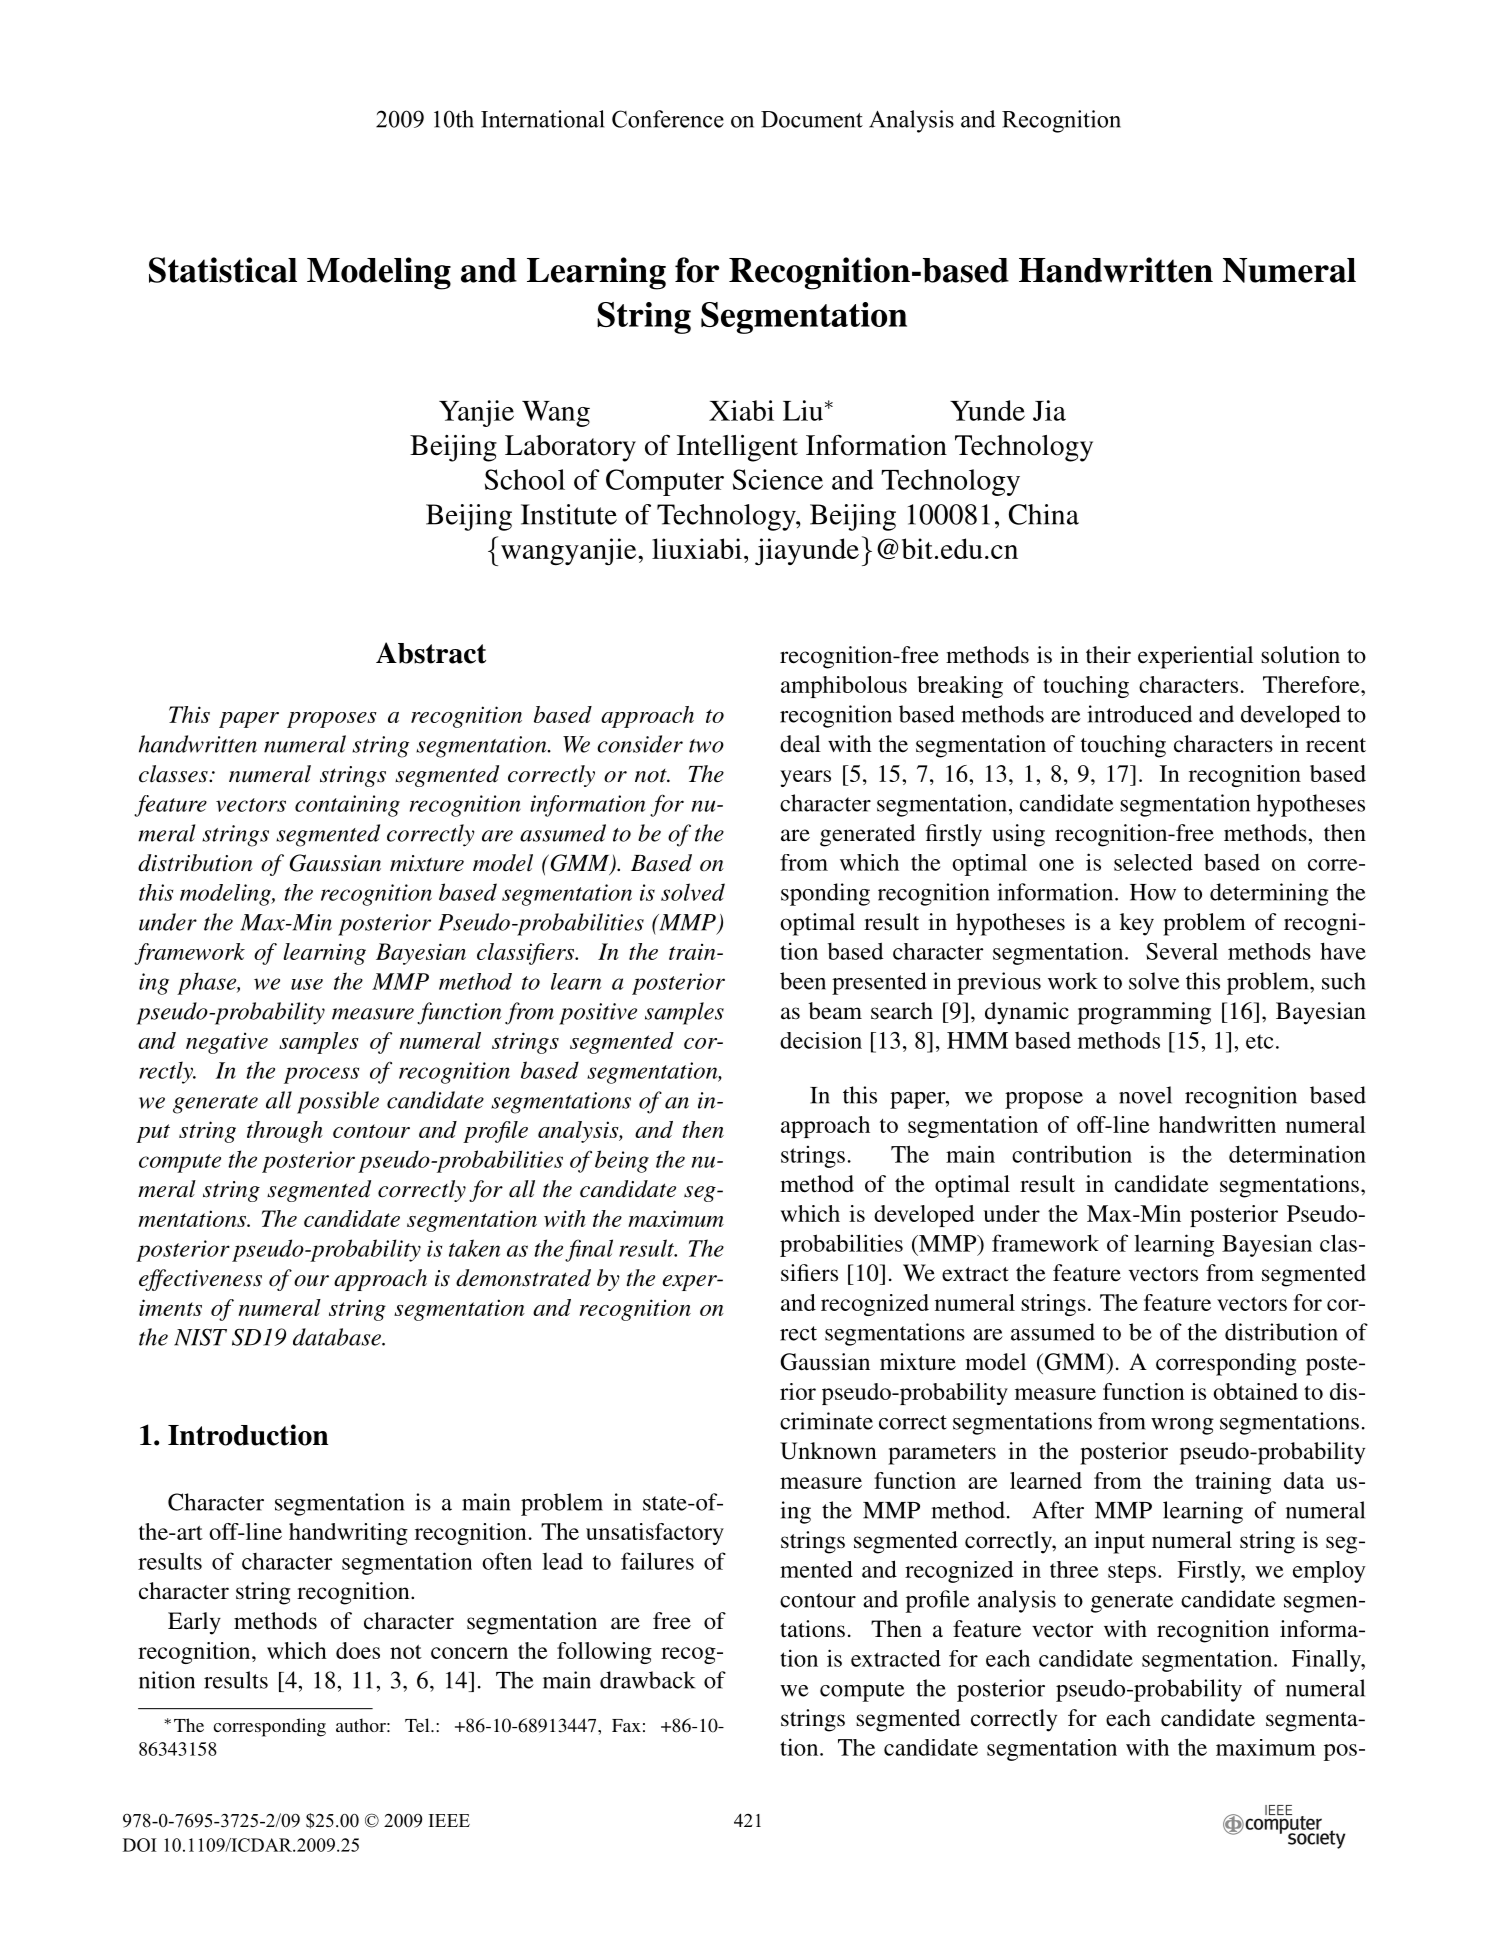 This screenshot has height=1937, width=1497. What do you see at coordinates (223, 270) in the screenshot?
I see `Statistical` at bounding box center [223, 270].
